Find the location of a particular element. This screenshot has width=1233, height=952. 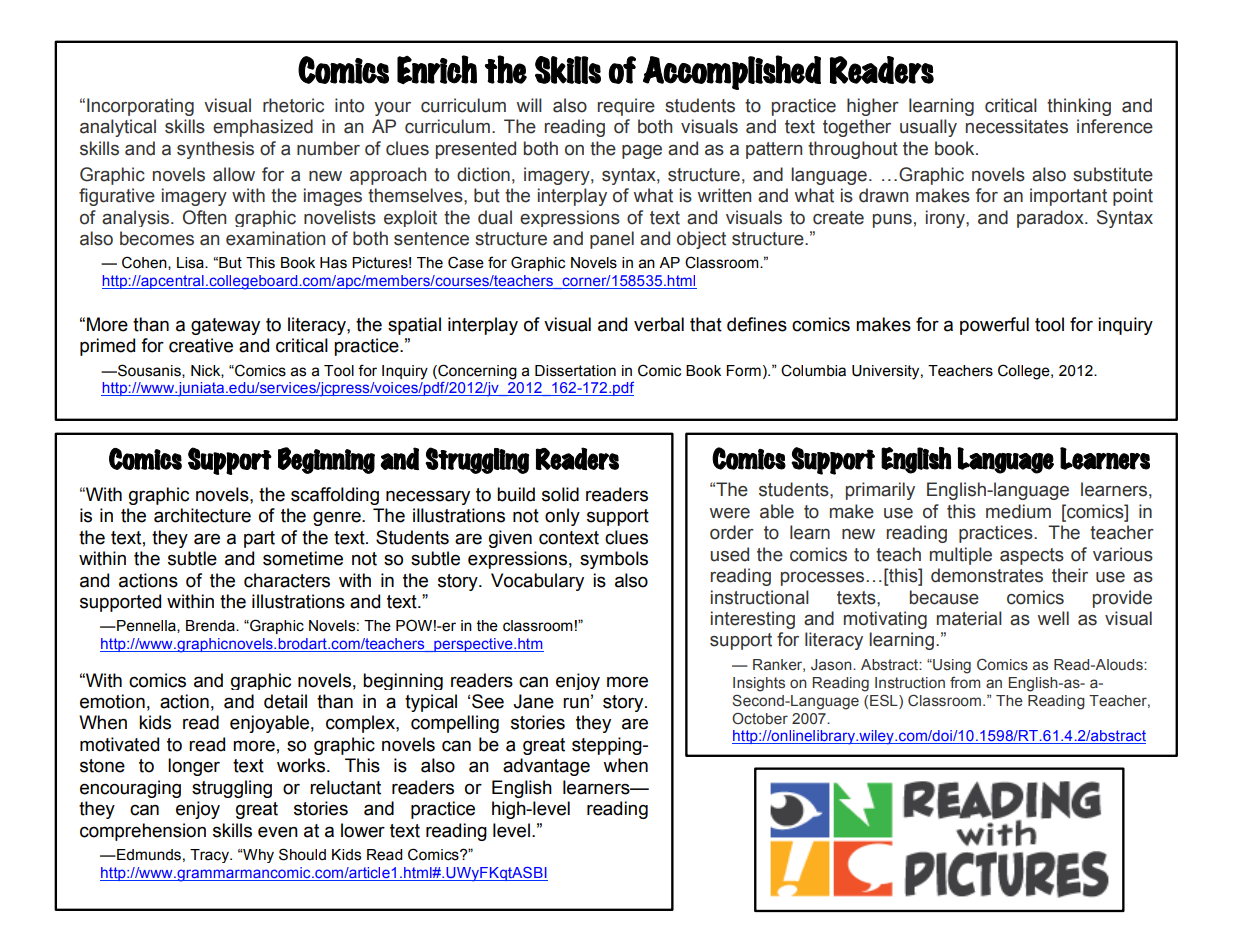

scaffolding is located at coordinates (335, 496).
